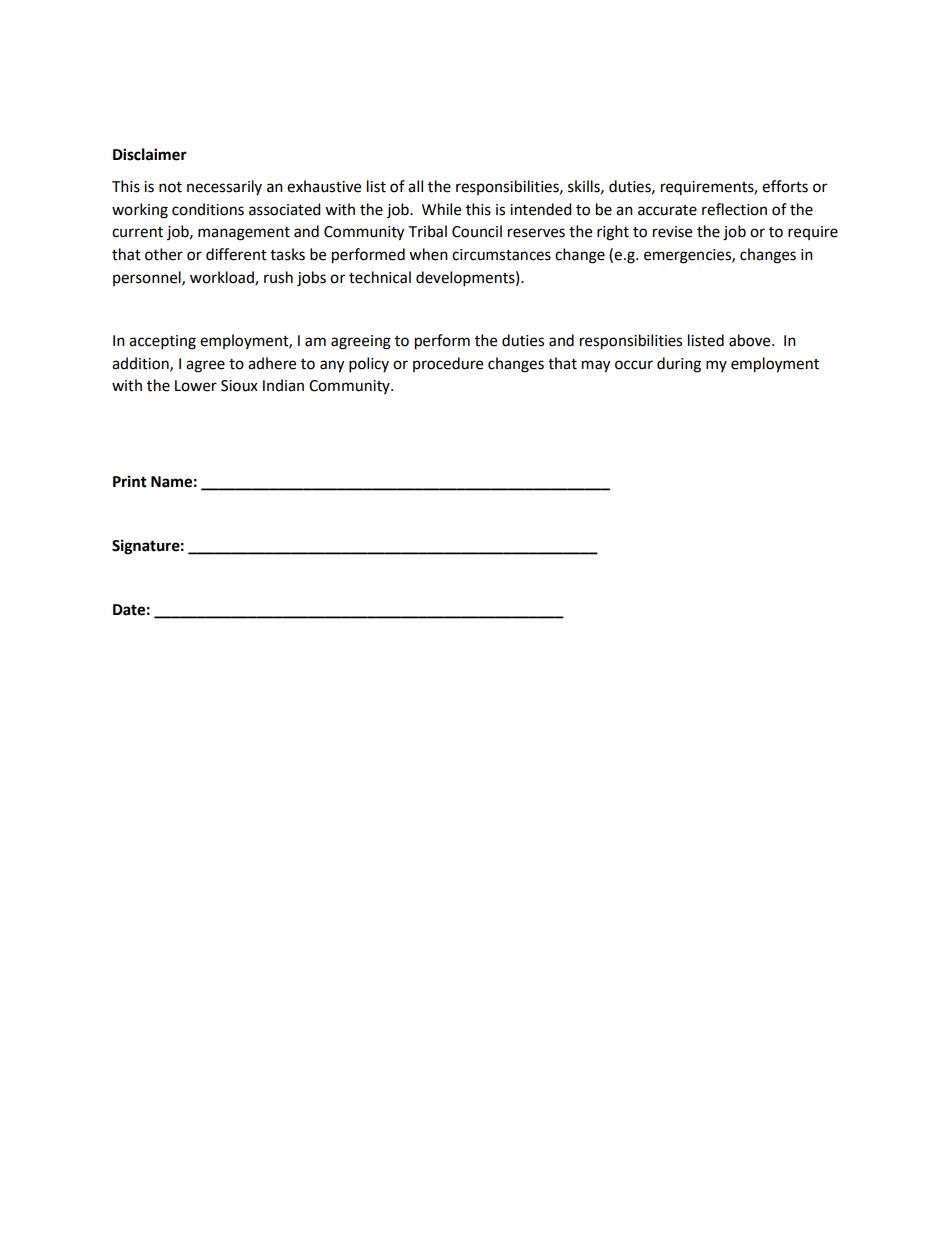  Describe the element at coordinates (679, 365) in the screenshot. I see `during` at that location.
